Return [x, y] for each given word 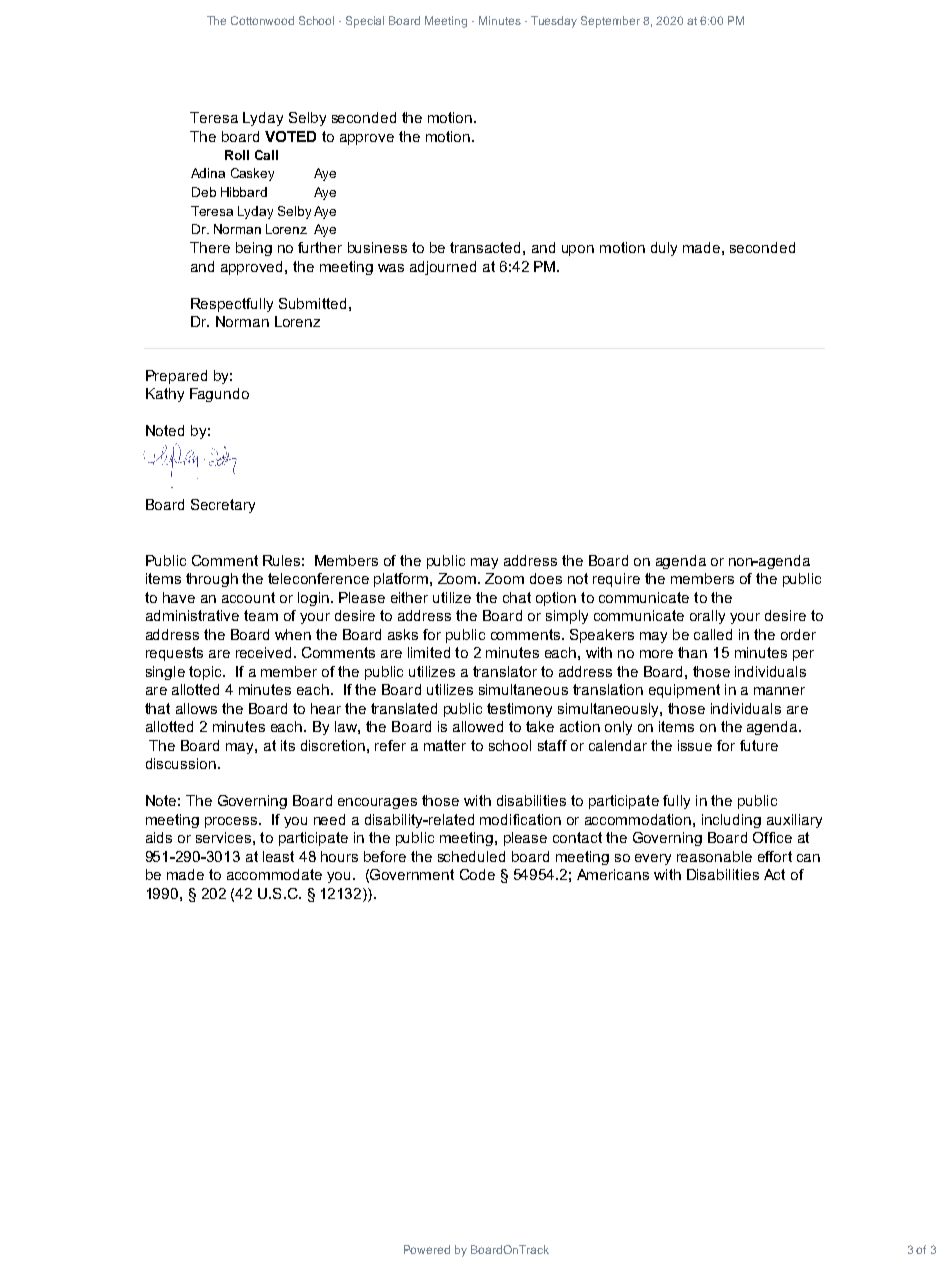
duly [664, 249]
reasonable [714, 856]
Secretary [223, 506]
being [254, 249]
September [610, 22]
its [288, 745]
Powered [427, 1249]
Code [477, 874]
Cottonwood [262, 20]
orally [707, 617]
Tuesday [554, 22]
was [391, 268]
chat [517, 597]
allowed [478, 726]
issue [695, 745]
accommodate [274, 874]
